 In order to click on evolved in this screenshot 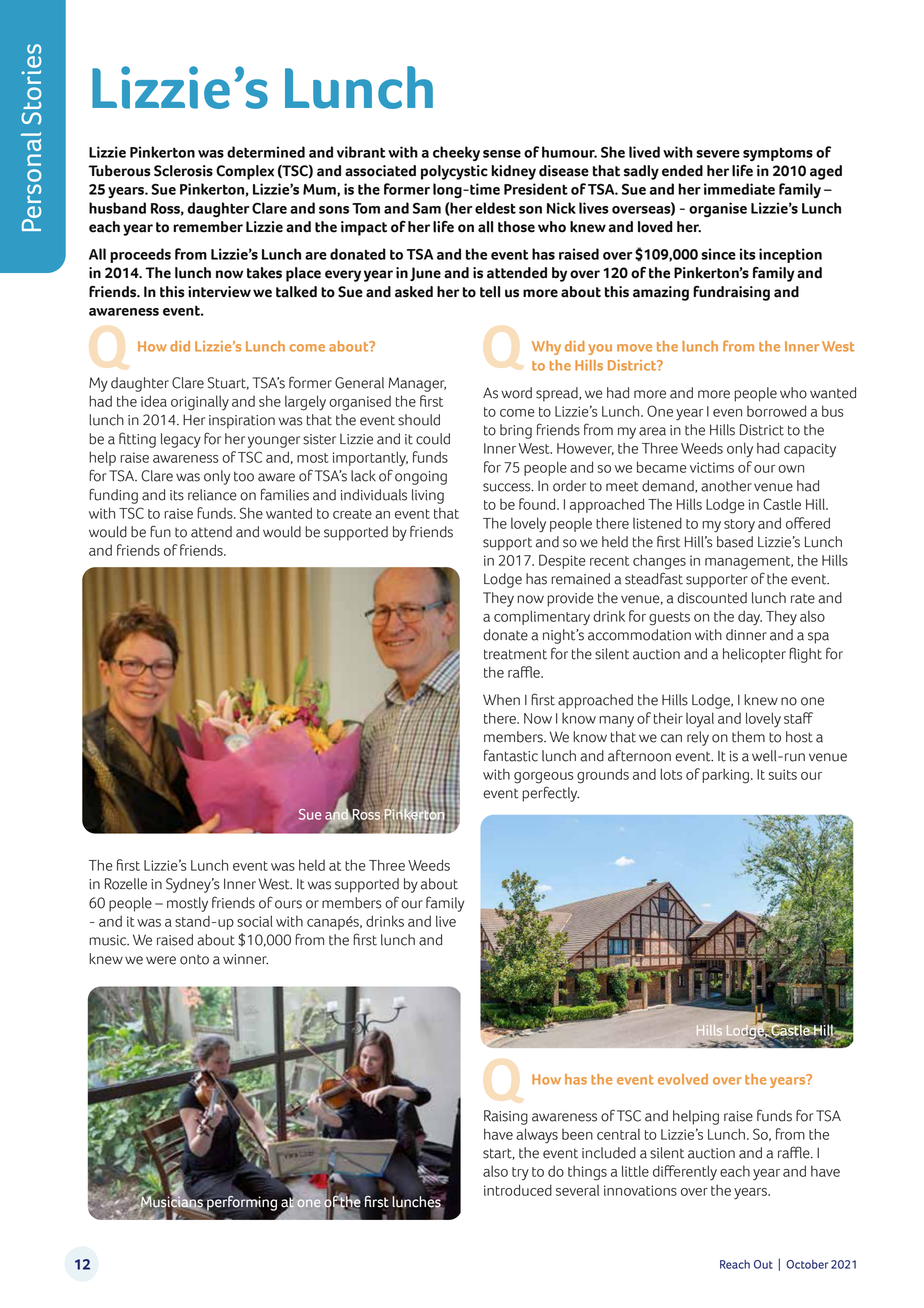, I will do `click(683, 1079)`.
